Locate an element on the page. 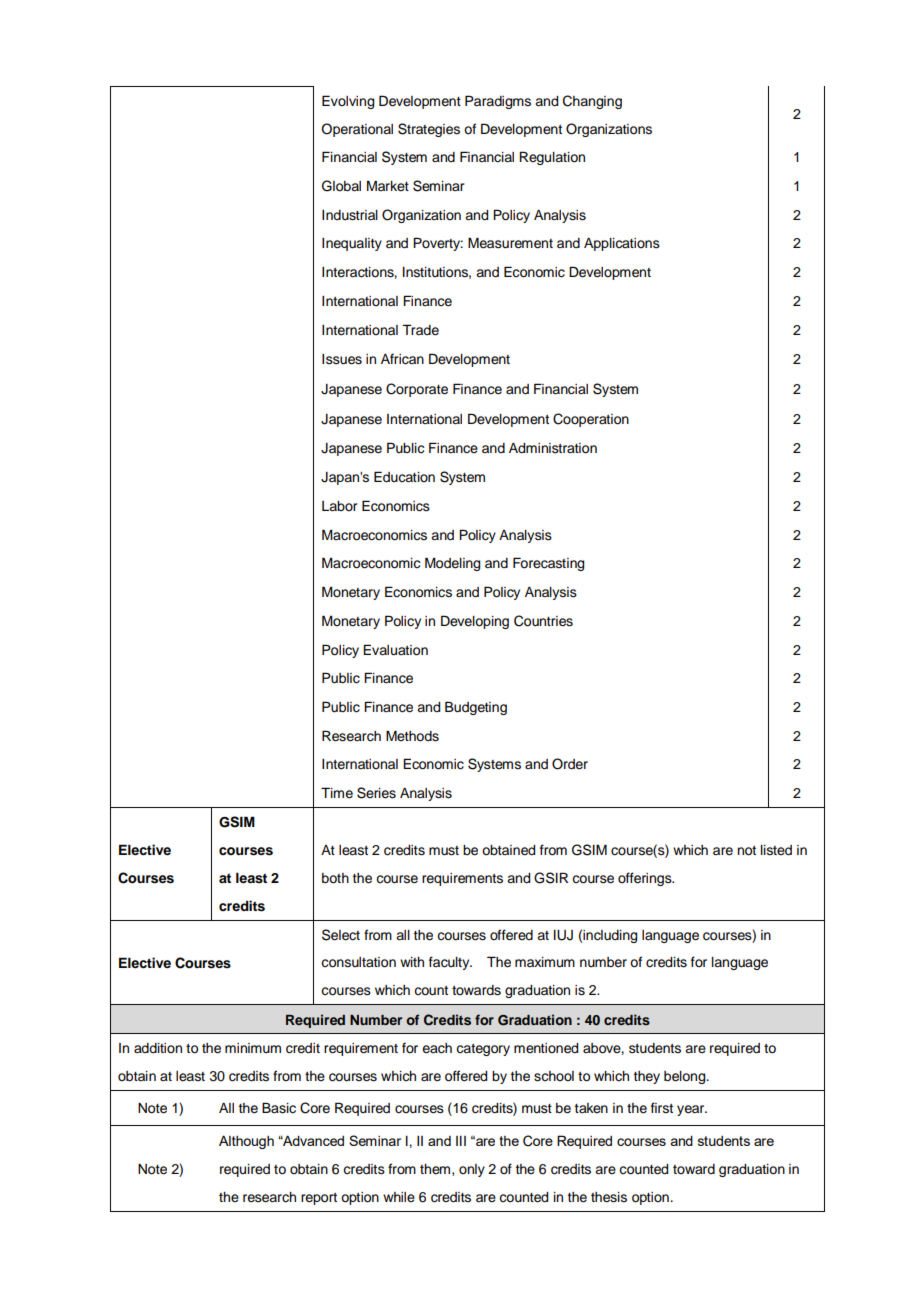 This page has width=924, height=1308. Time is located at coordinates (337, 793).
